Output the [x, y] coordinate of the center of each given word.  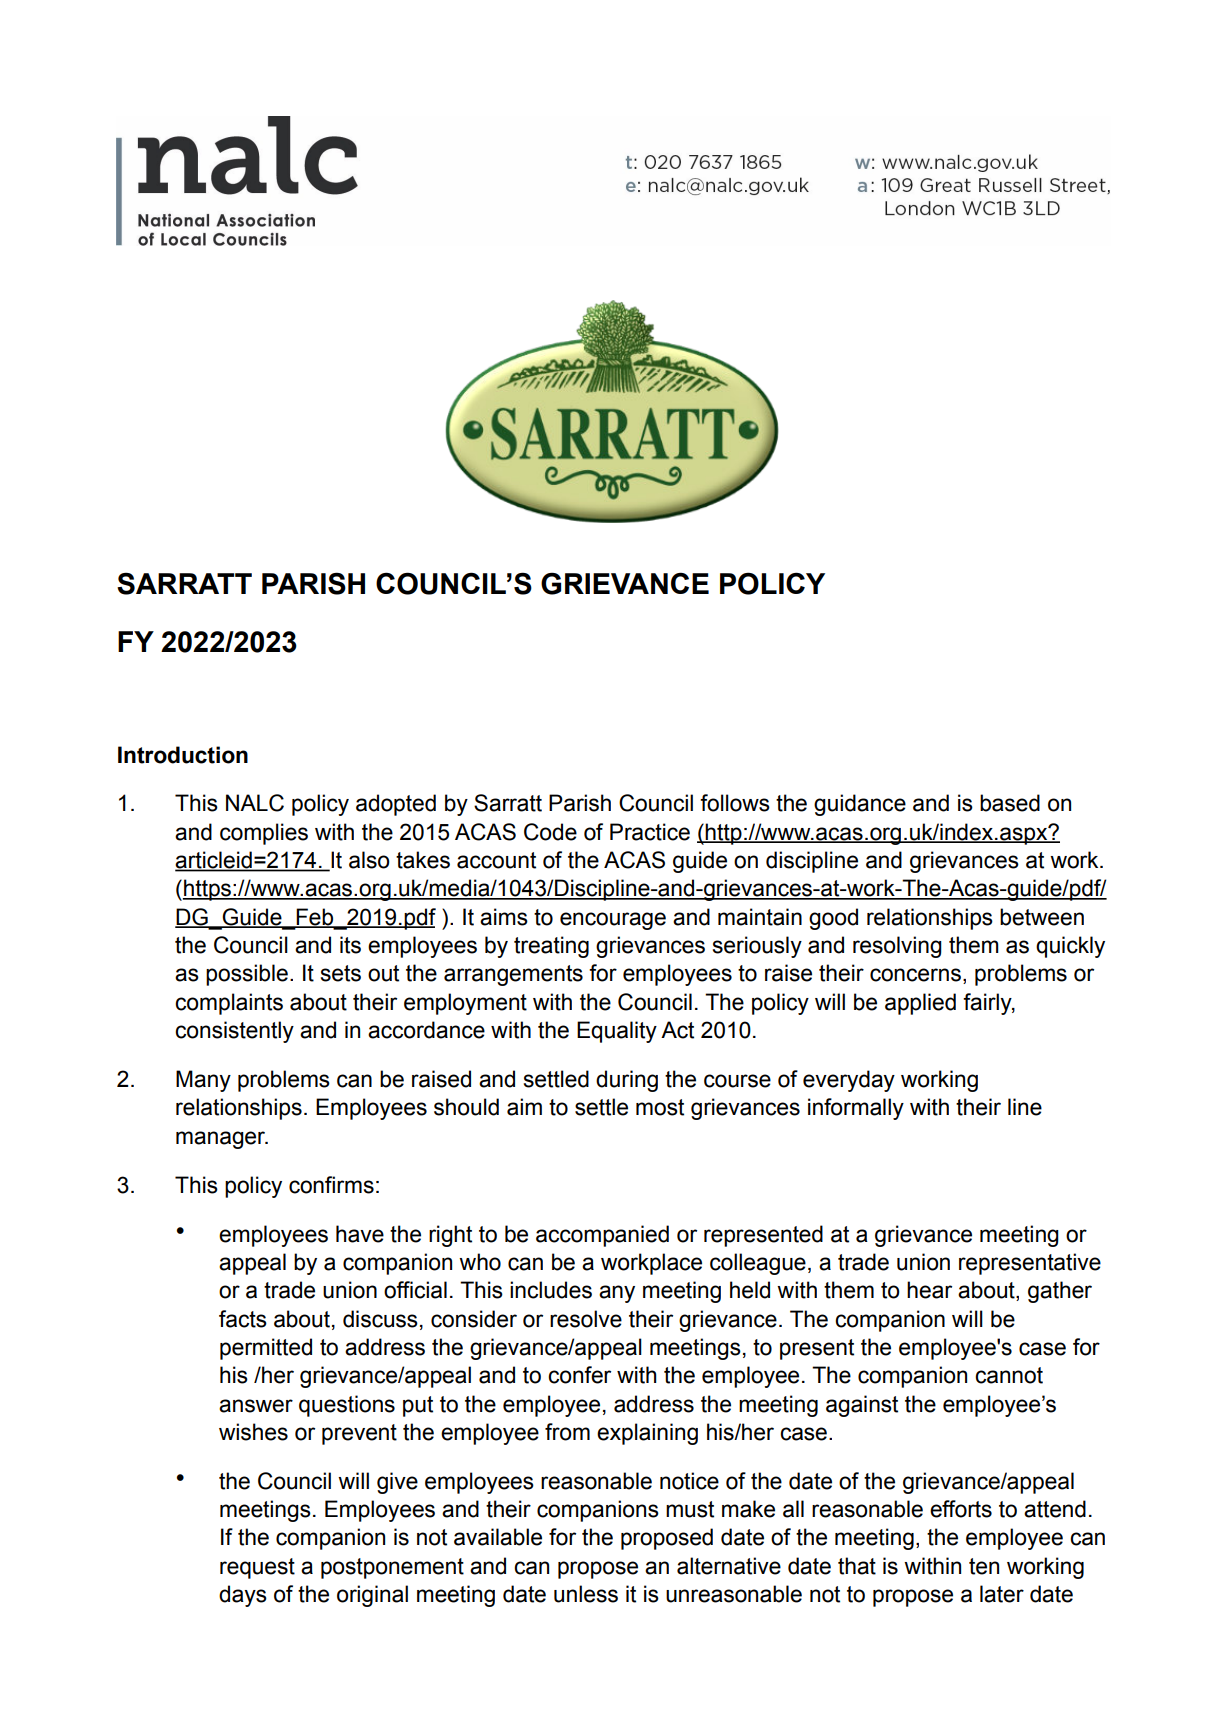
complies [264, 834]
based [1010, 803]
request [257, 1568]
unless [586, 1594]
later [1002, 1594]
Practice [650, 832]
